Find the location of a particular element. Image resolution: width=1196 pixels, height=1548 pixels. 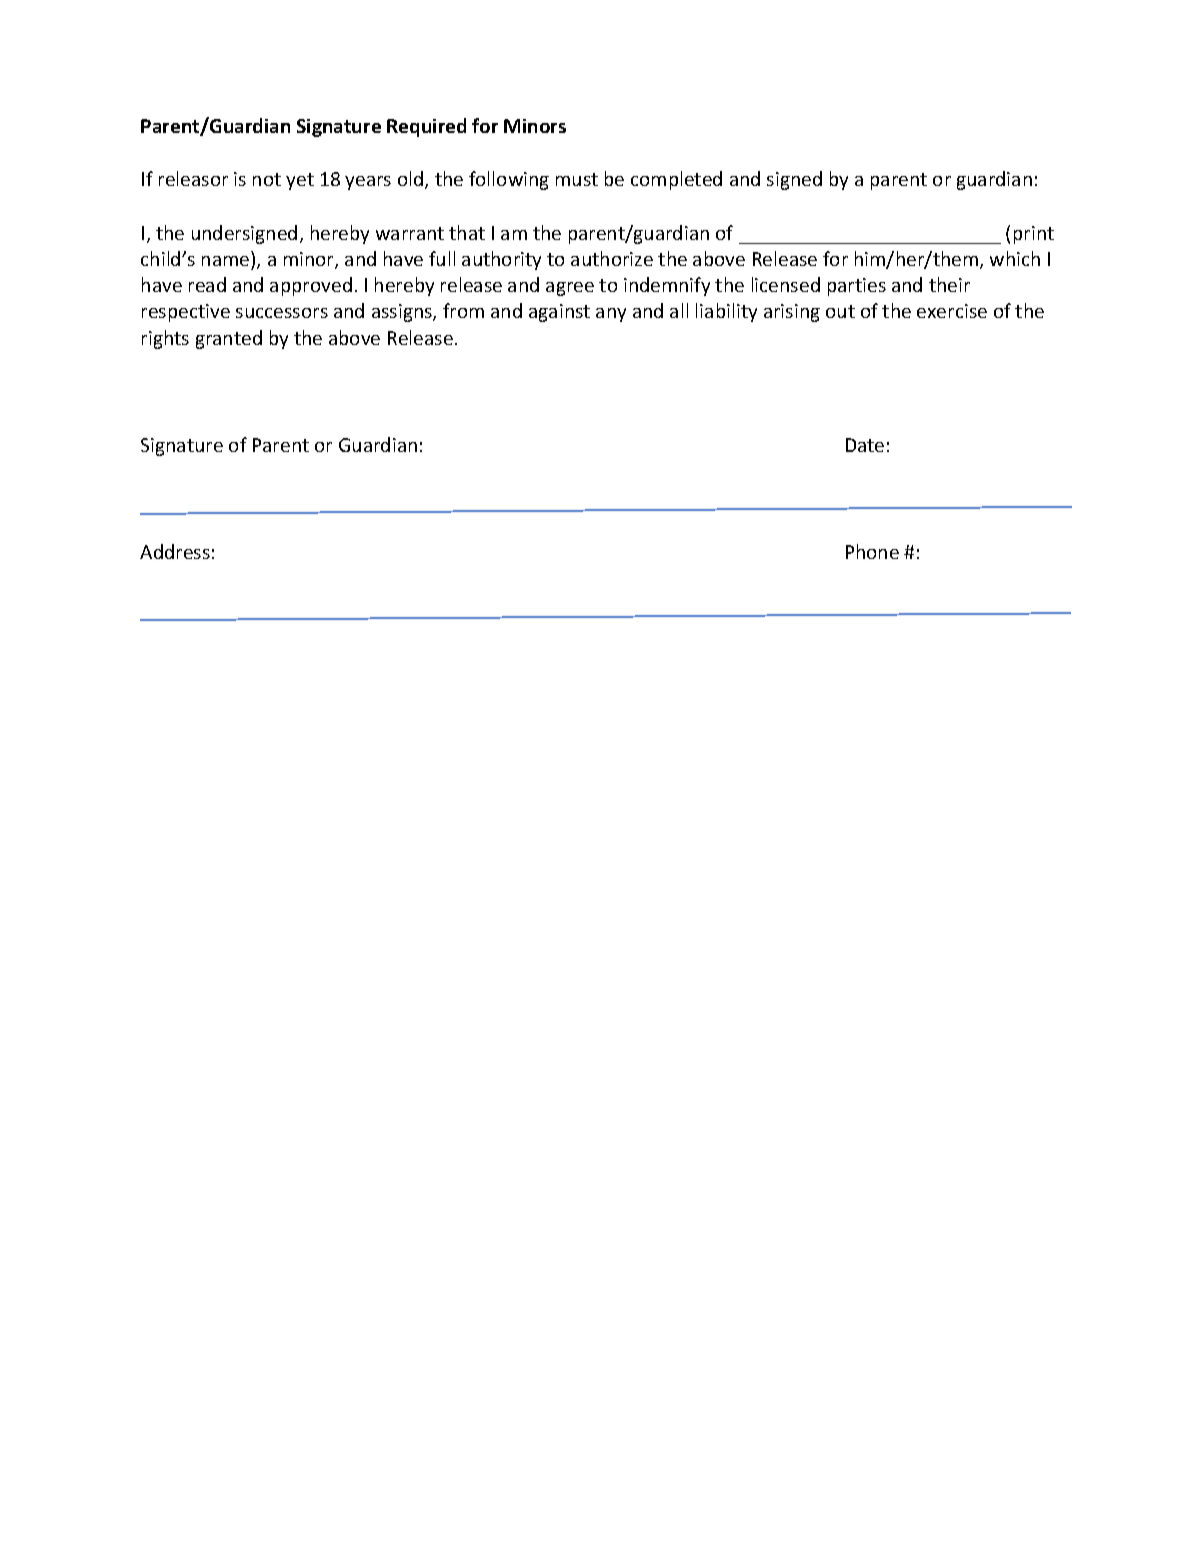

granted is located at coordinates (229, 339).
